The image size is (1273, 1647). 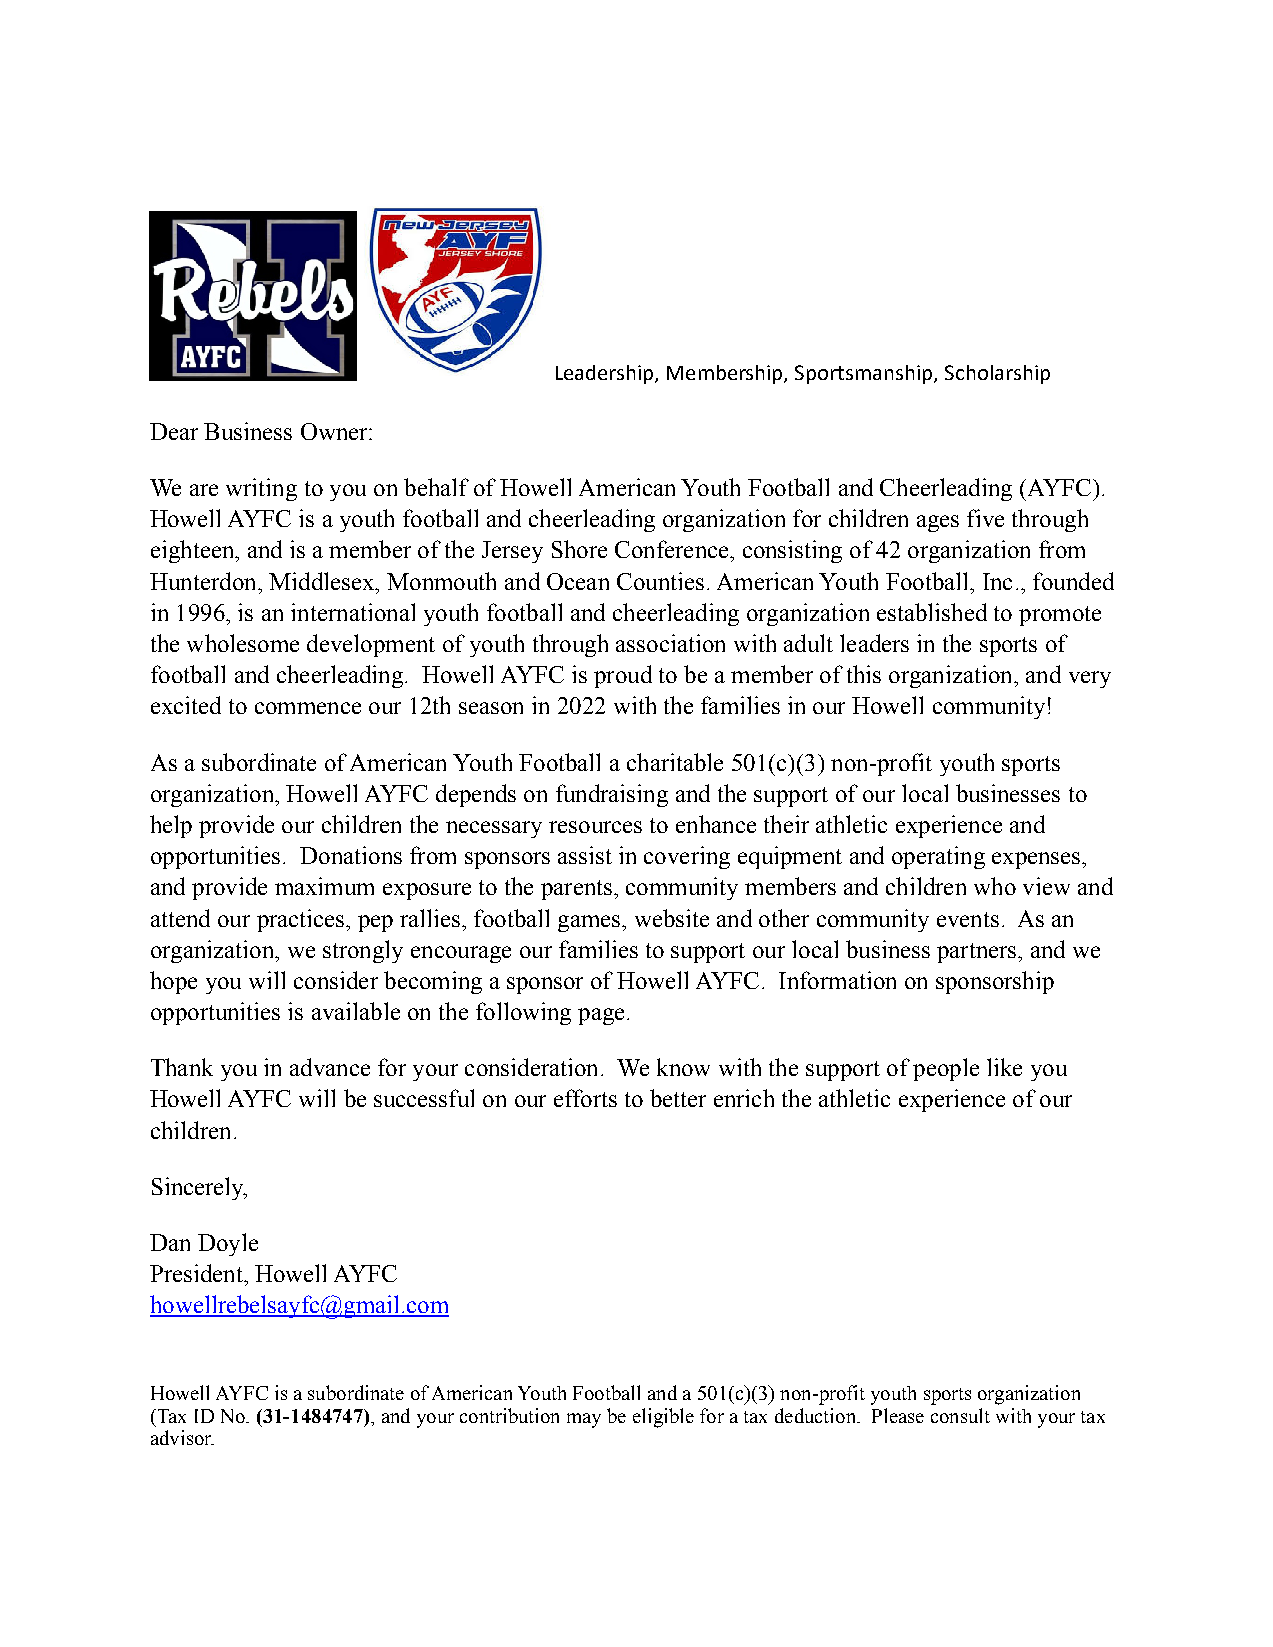 I want to click on consult, so click(x=960, y=1415).
